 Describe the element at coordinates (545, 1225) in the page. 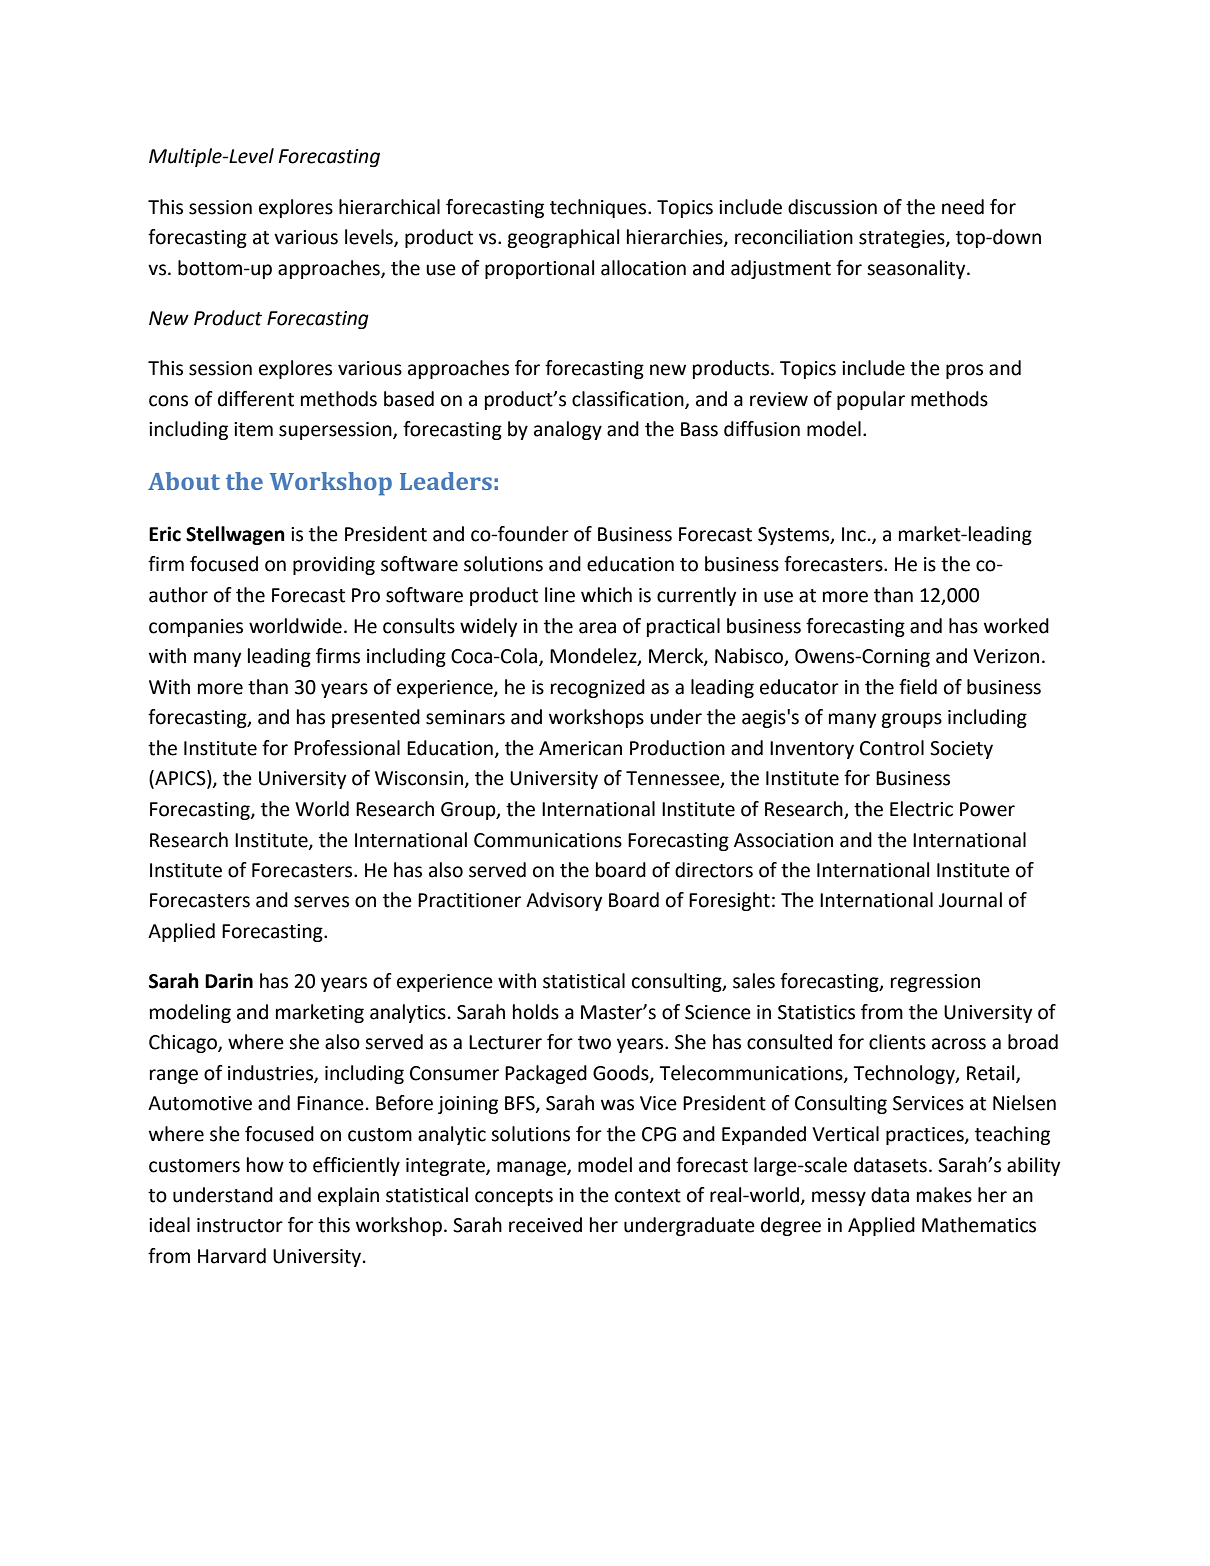

I see `received` at that location.
